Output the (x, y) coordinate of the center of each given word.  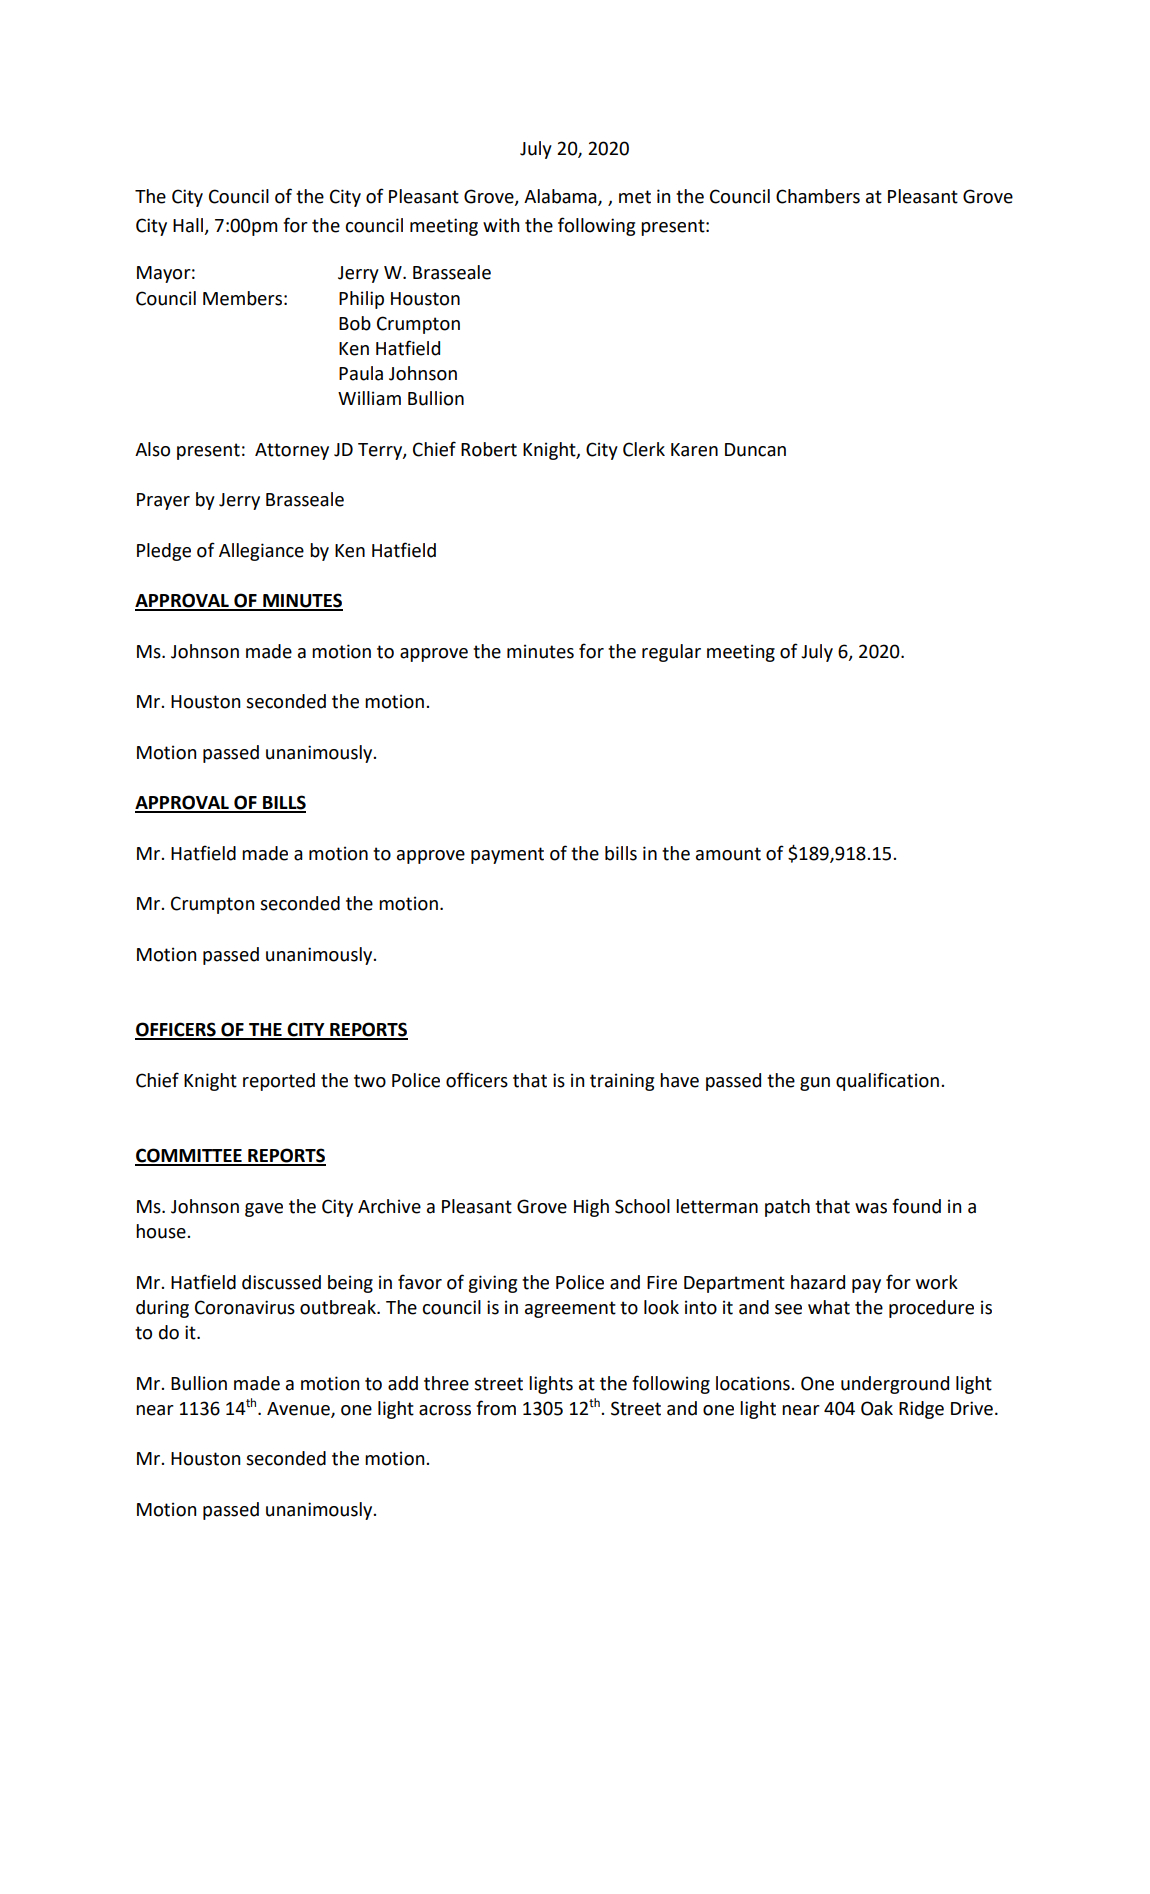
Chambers (818, 196)
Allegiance (261, 552)
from (496, 1408)
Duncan (755, 450)
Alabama (561, 197)
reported (279, 1082)
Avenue (299, 1409)
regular (671, 653)
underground (895, 1385)
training (622, 1082)
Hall (188, 225)
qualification (887, 1081)
